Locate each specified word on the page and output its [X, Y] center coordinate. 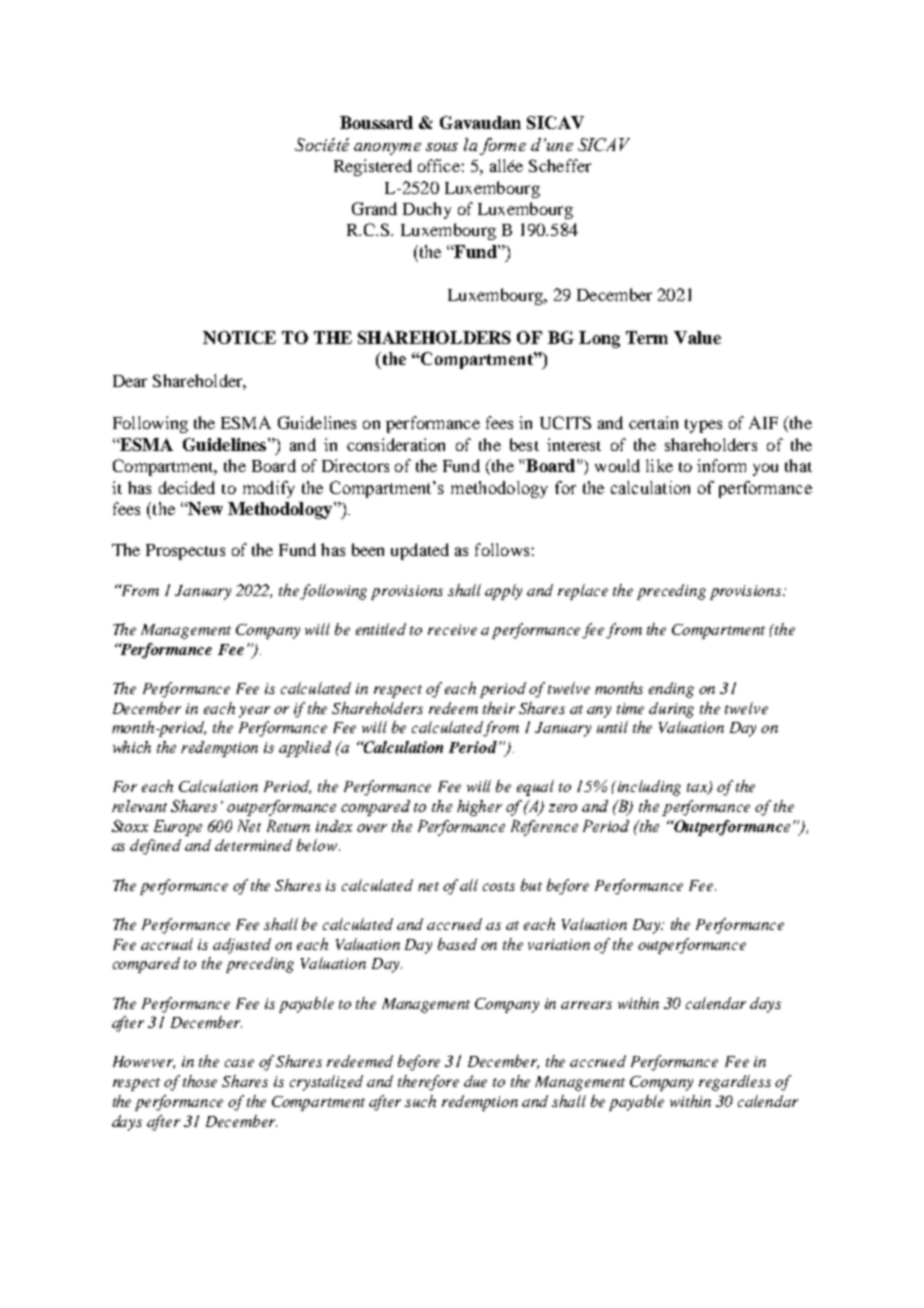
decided [187, 487]
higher [479, 808]
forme [503, 146]
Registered [373, 167]
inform [721, 465]
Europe [178, 828]
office [439, 165]
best [524, 444]
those [200, 1081]
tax [698, 789]
